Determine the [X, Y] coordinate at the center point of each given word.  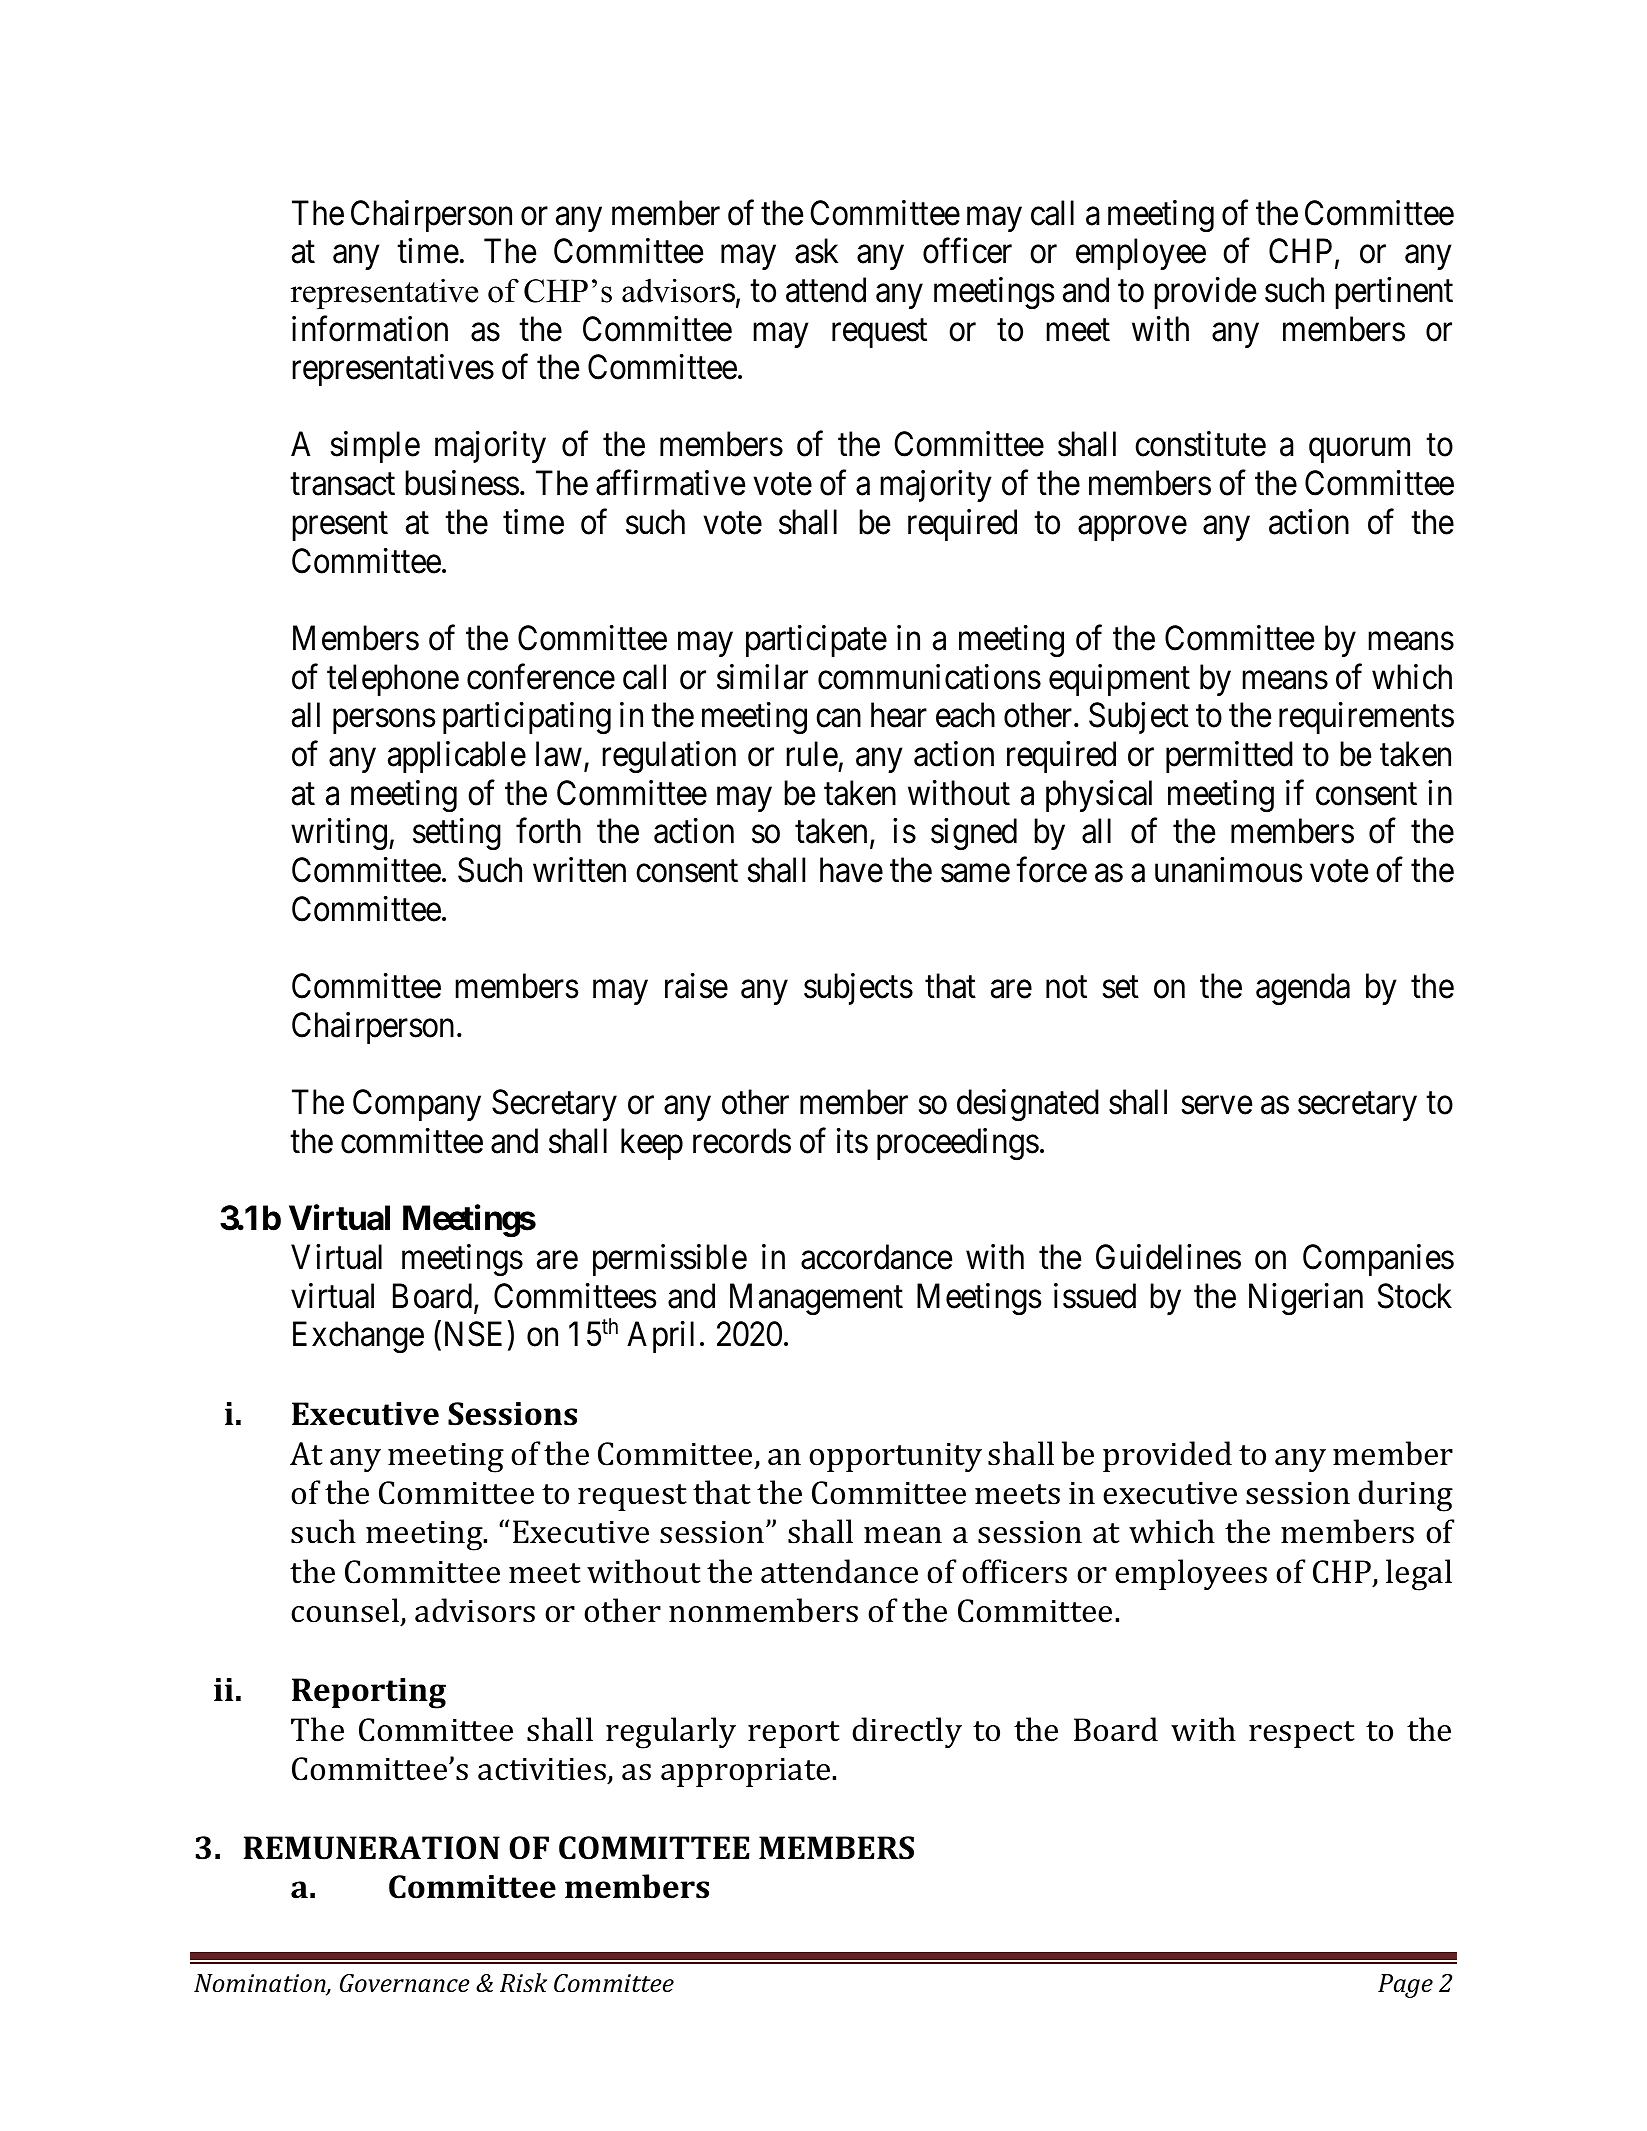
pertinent [1394, 293]
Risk [523, 1983]
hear [899, 715]
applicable [457, 757]
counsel [346, 1611]
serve [1217, 1106]
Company [417, 1105]
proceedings [958, 1144]
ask [816, 251]
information [370, 329]
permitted [1229, 757]
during [1405, 1496]
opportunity [895, 1457]
